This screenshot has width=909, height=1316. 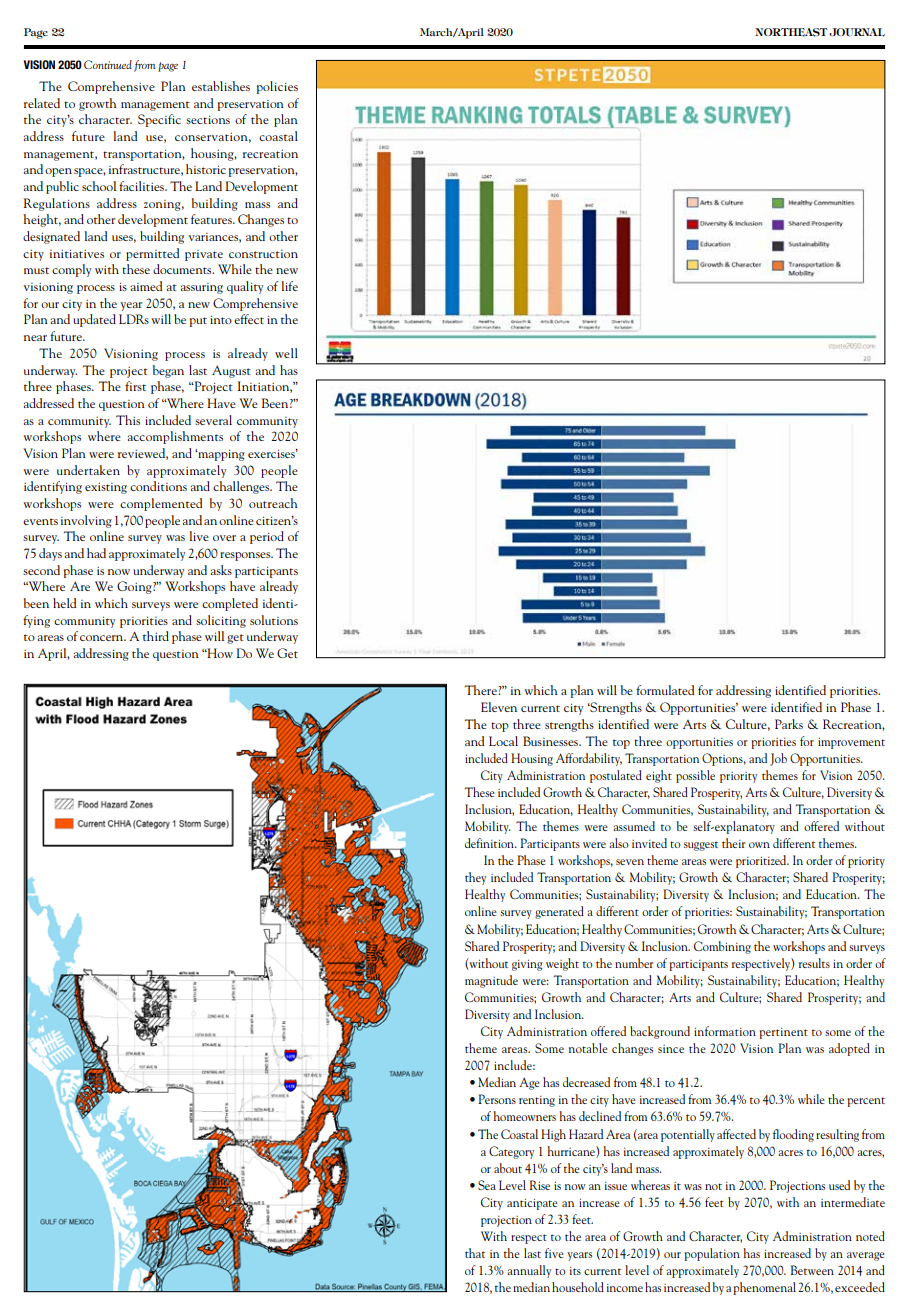 I want to click on policies, so click(x=277, y=87).
